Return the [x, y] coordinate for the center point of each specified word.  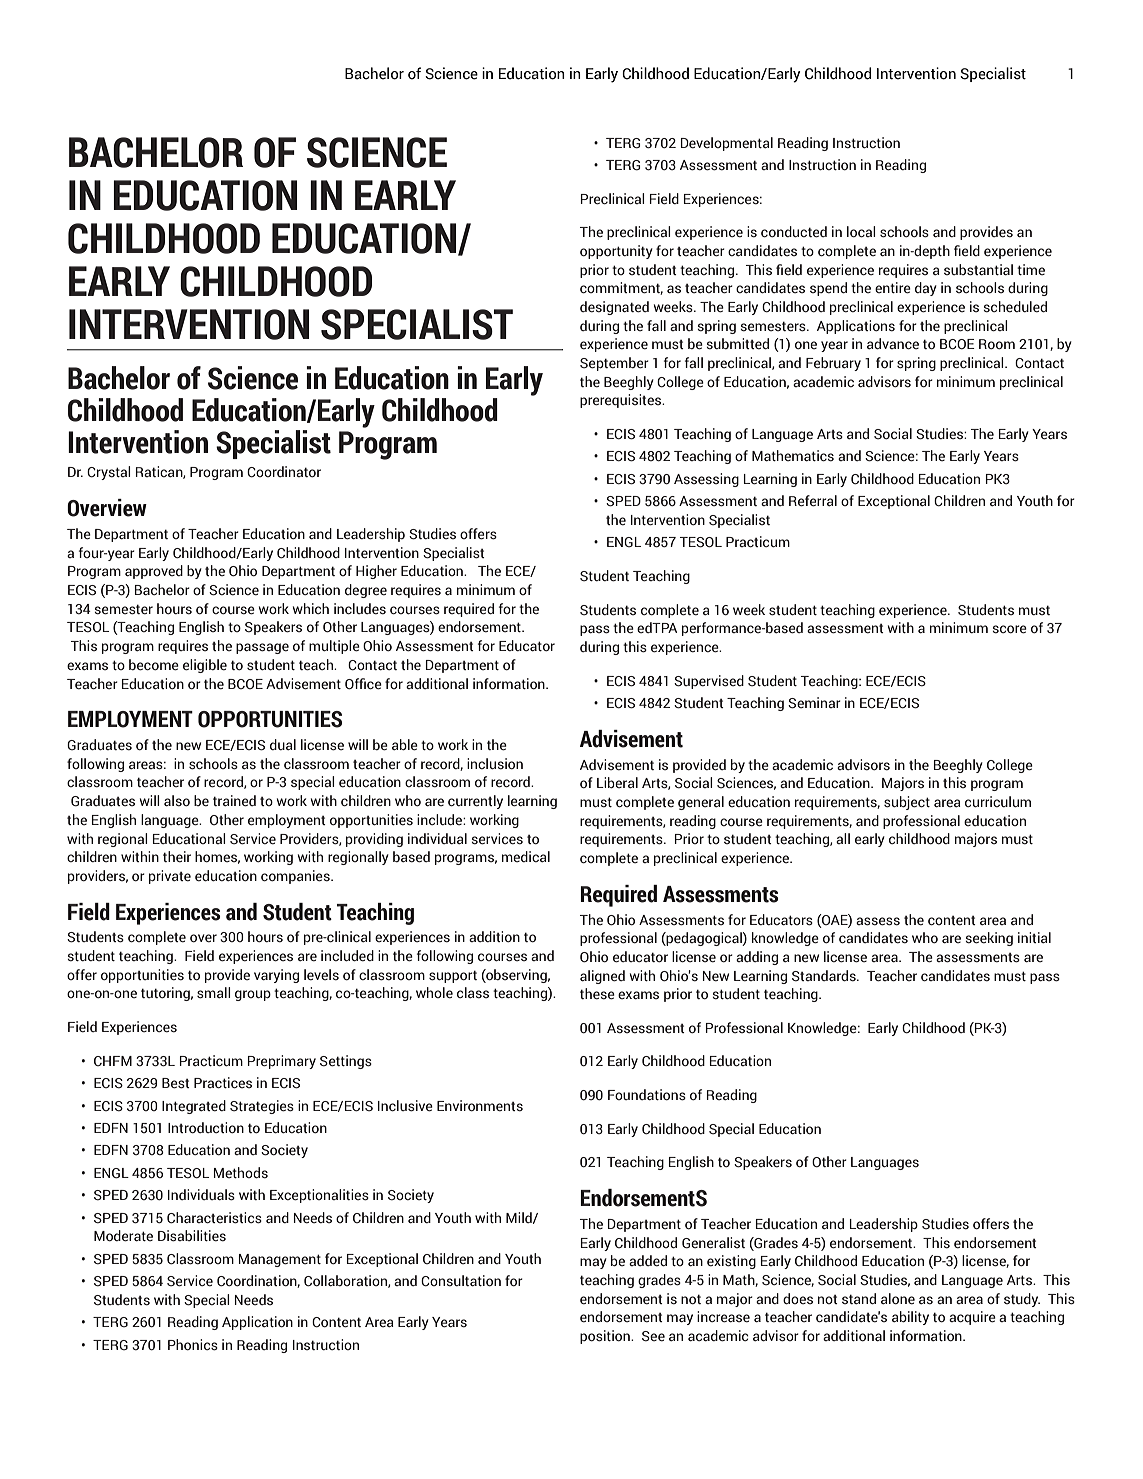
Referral [813, 501]
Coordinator [284, 472]
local [861, 231]
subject [907, 803]
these [597, 994]
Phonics [193, 1345]
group [253, 995]
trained [234, 801]
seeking [989, 939]
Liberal [617, 782]
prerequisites [622, 401]
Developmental [726, 144]
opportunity [616, 252]
